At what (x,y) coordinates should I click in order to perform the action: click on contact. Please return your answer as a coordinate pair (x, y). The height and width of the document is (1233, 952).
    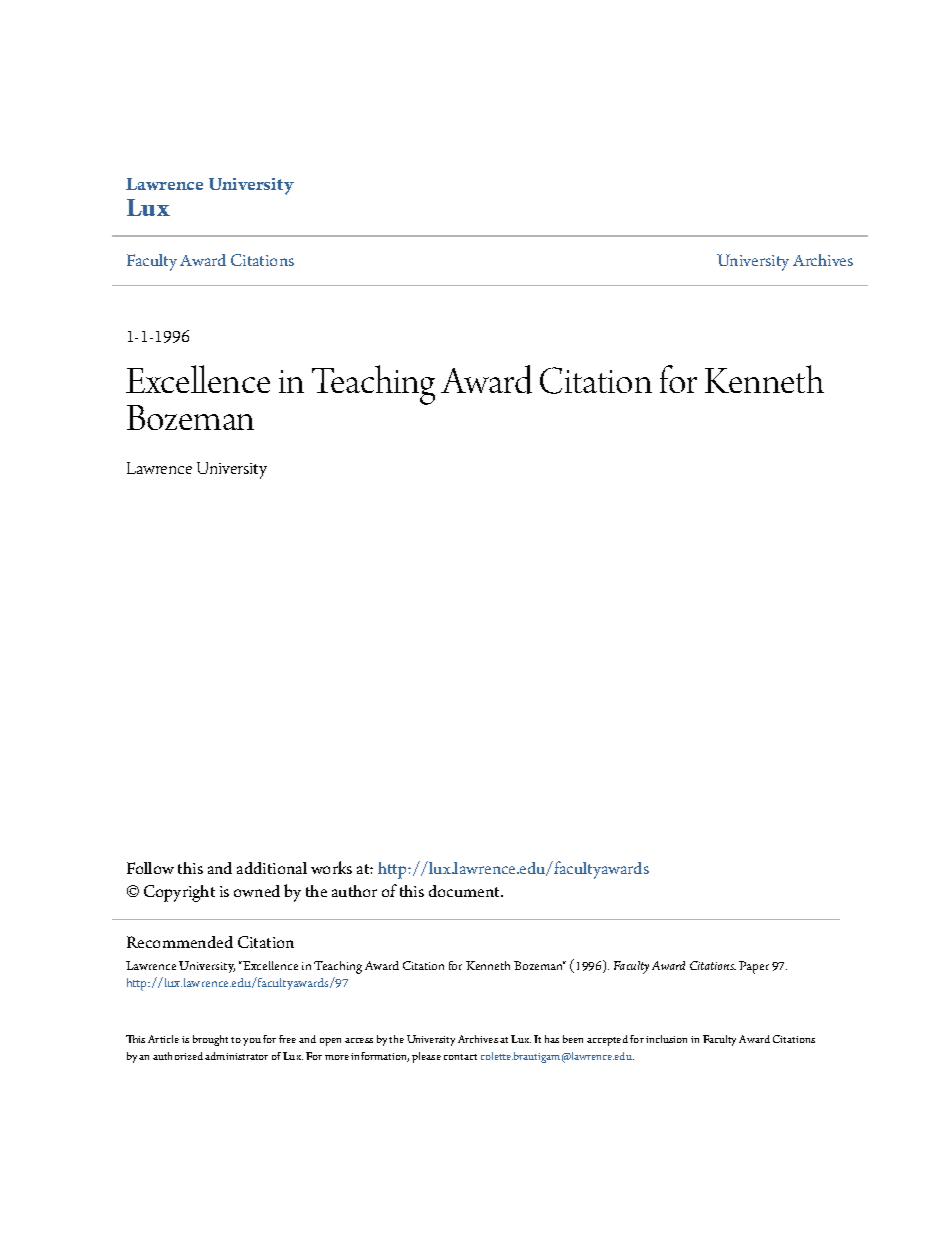
    Looking at the image, I should click on (460, 1057).
